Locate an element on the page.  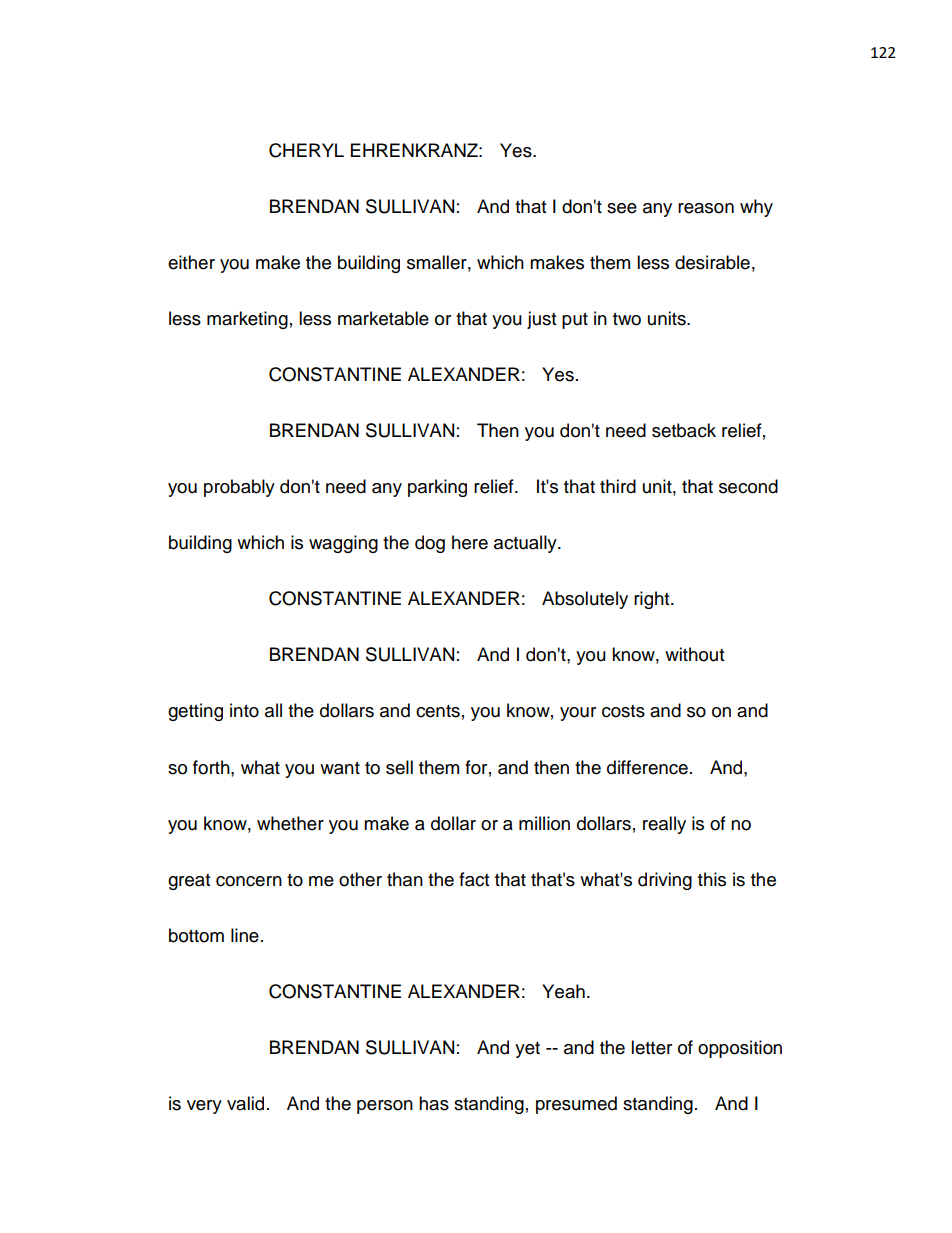
CHERYL is located at coordinates (306, 150).
